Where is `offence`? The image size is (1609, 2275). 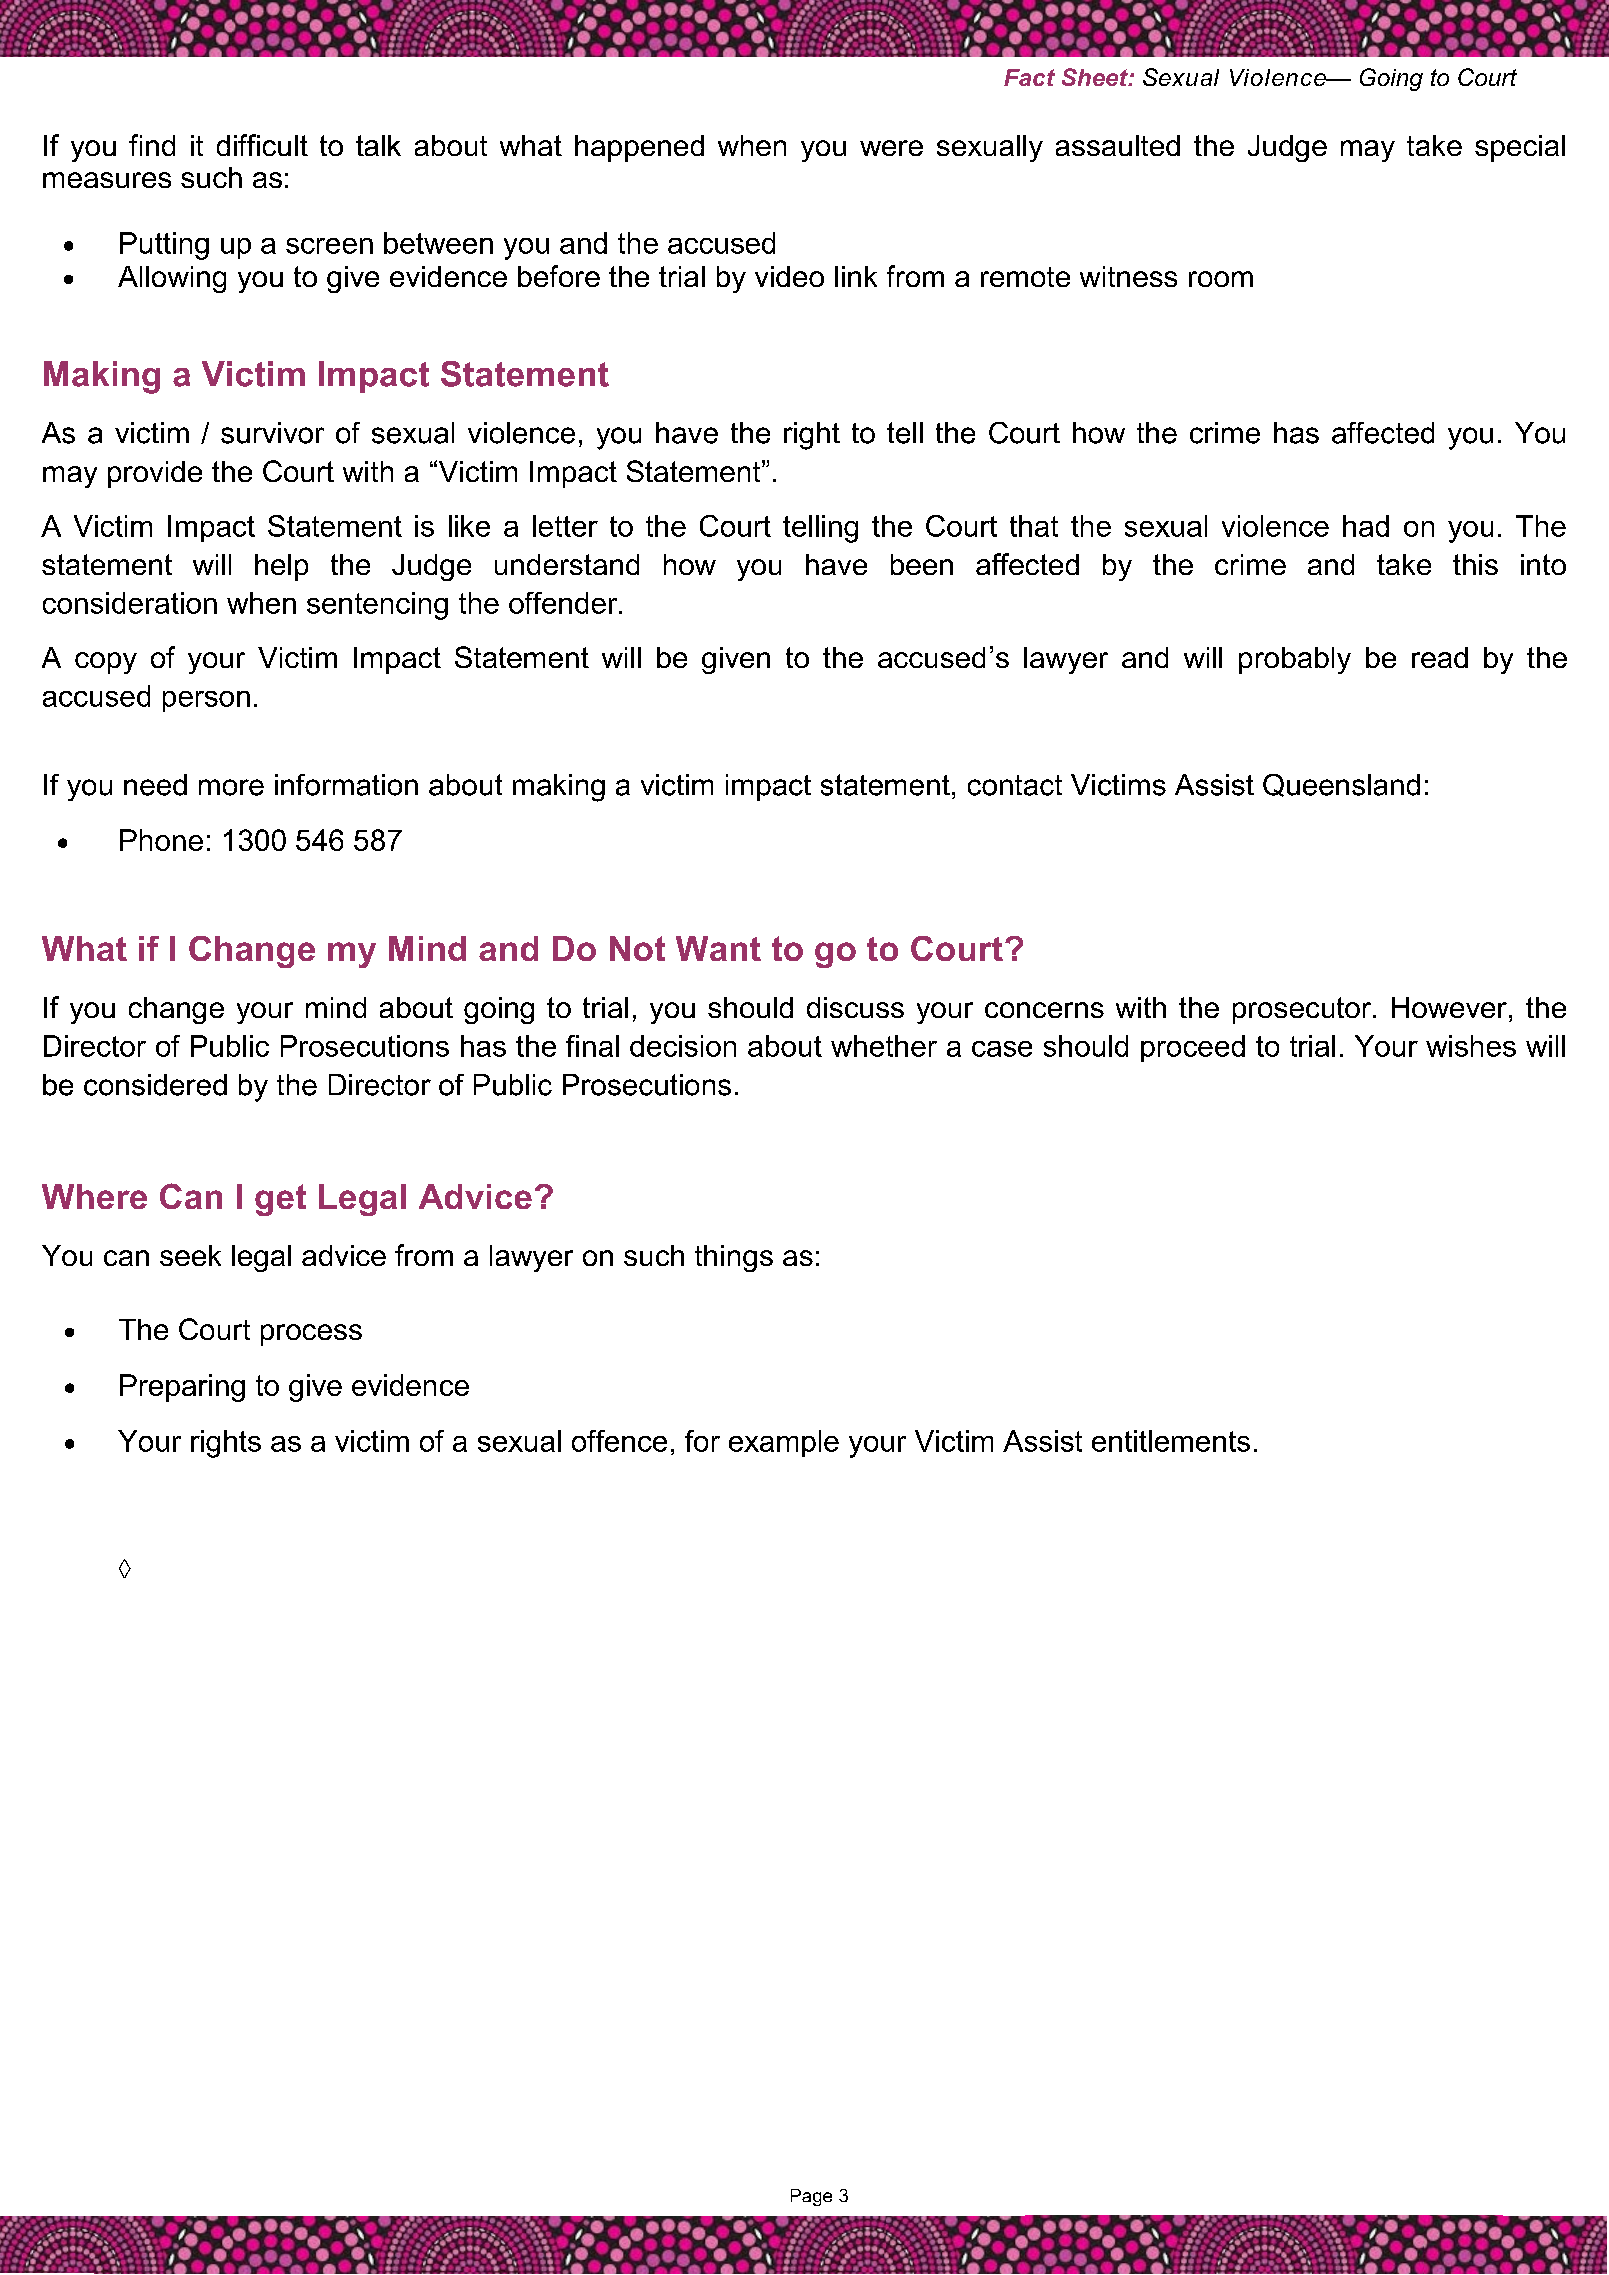
offence is located at coordinates (619, 1441).
